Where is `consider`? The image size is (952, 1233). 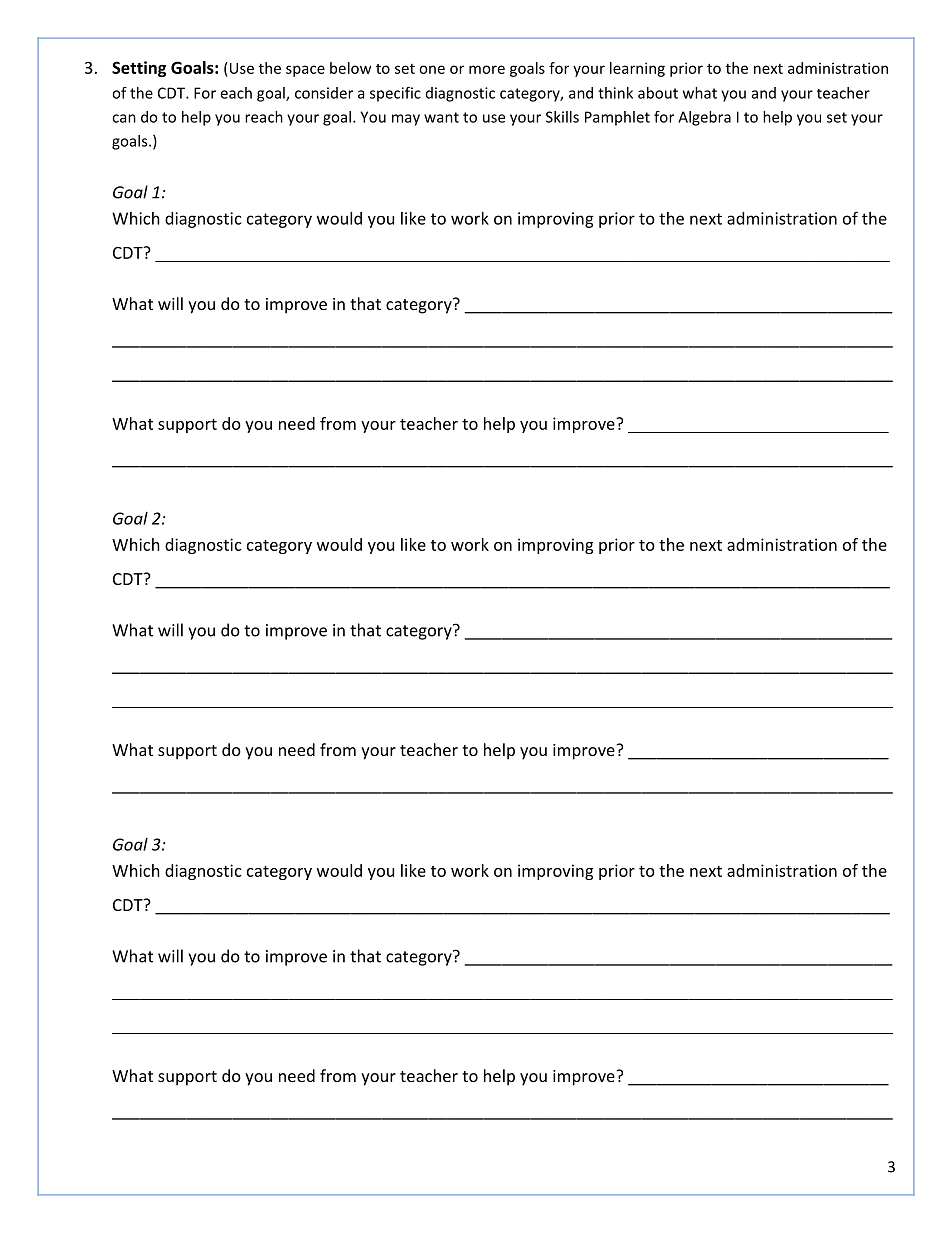
consider is located at coordinates (324, 93).
